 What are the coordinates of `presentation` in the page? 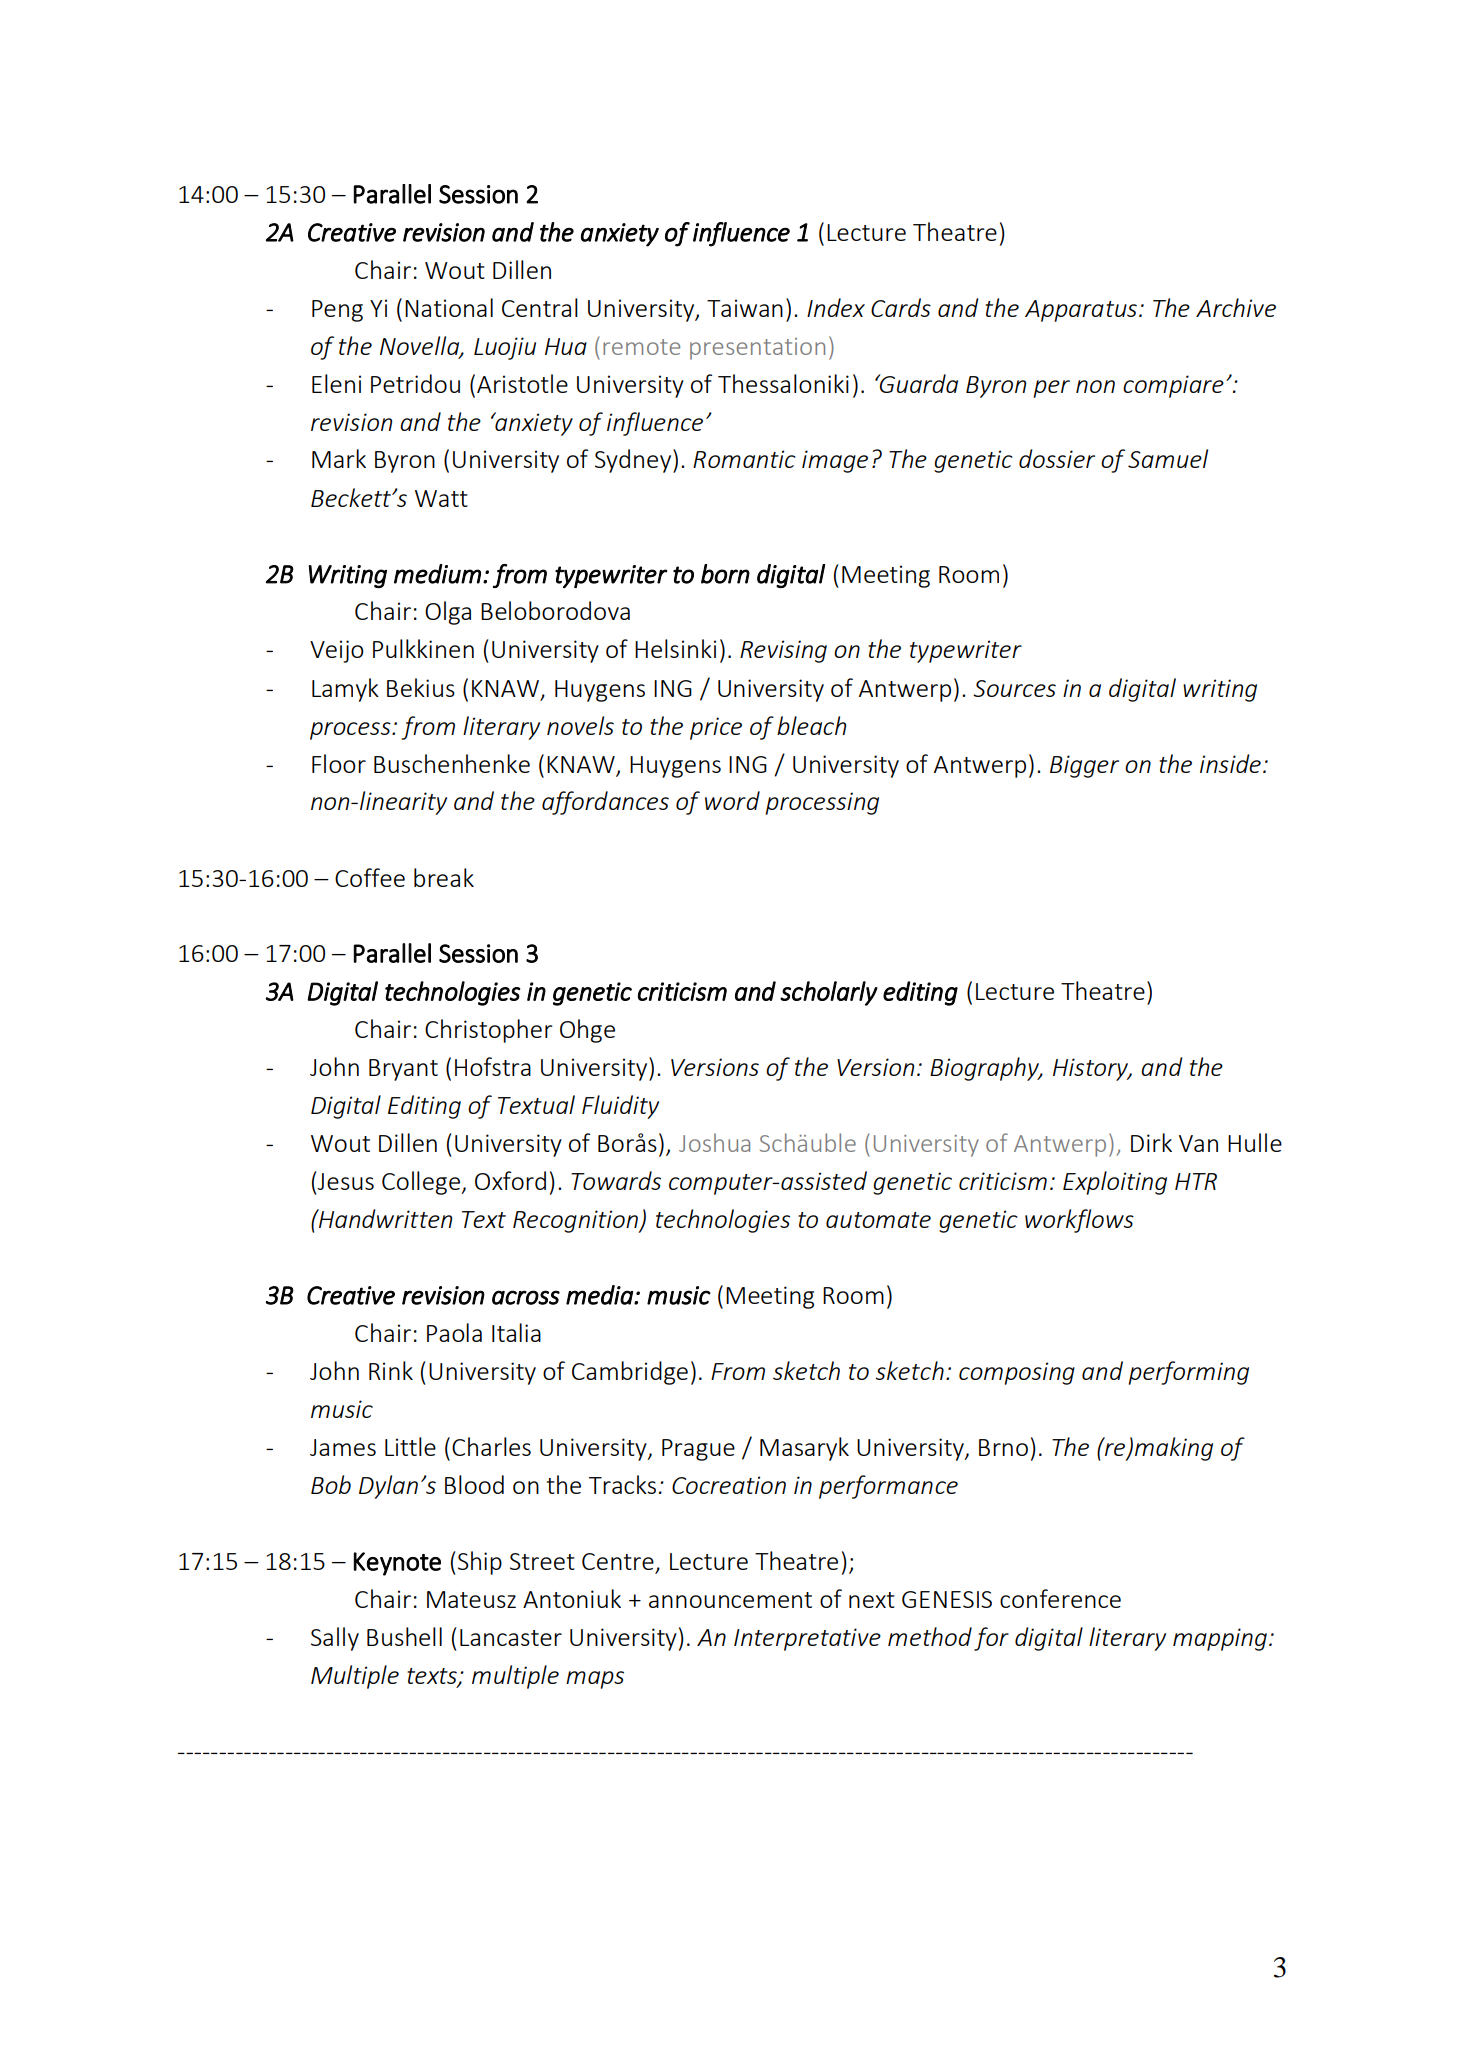 It's located at (757, 349).
